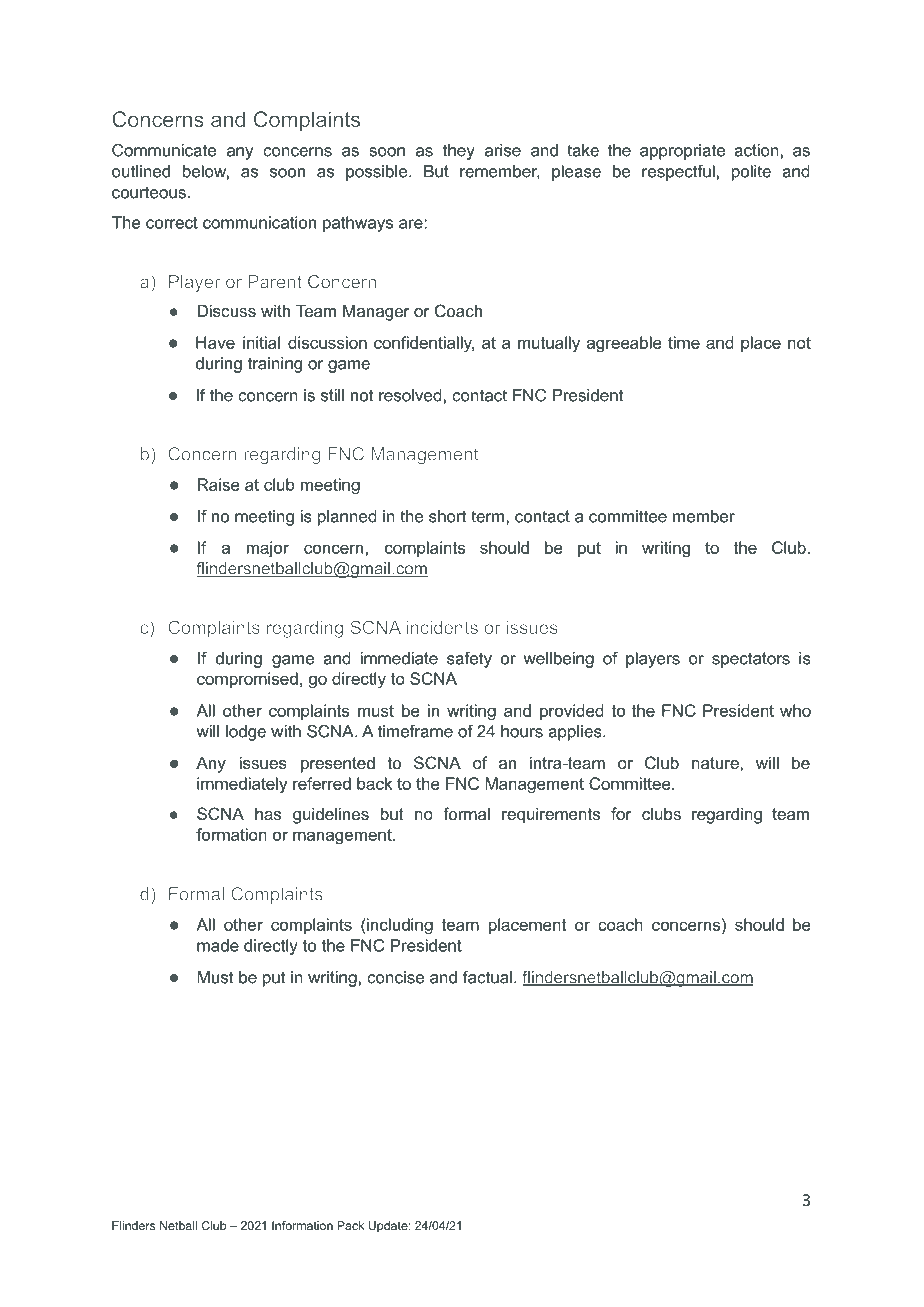 Image resolution: width=924 pixels, height=1307 pixels. I want to click on Pack, so click(350, 1225).
